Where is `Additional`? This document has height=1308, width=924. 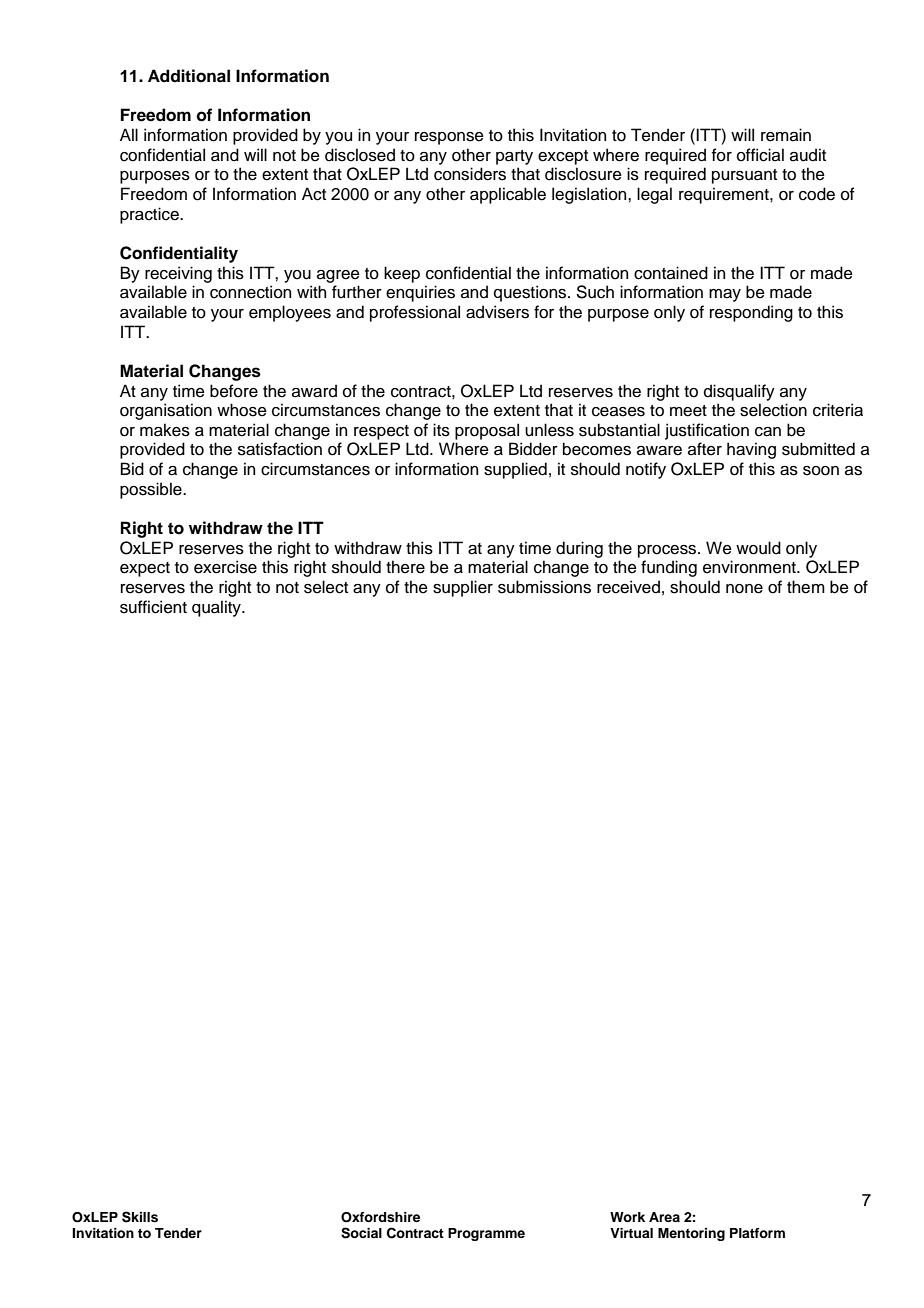 Additional is located at coordinates (189, 76).
